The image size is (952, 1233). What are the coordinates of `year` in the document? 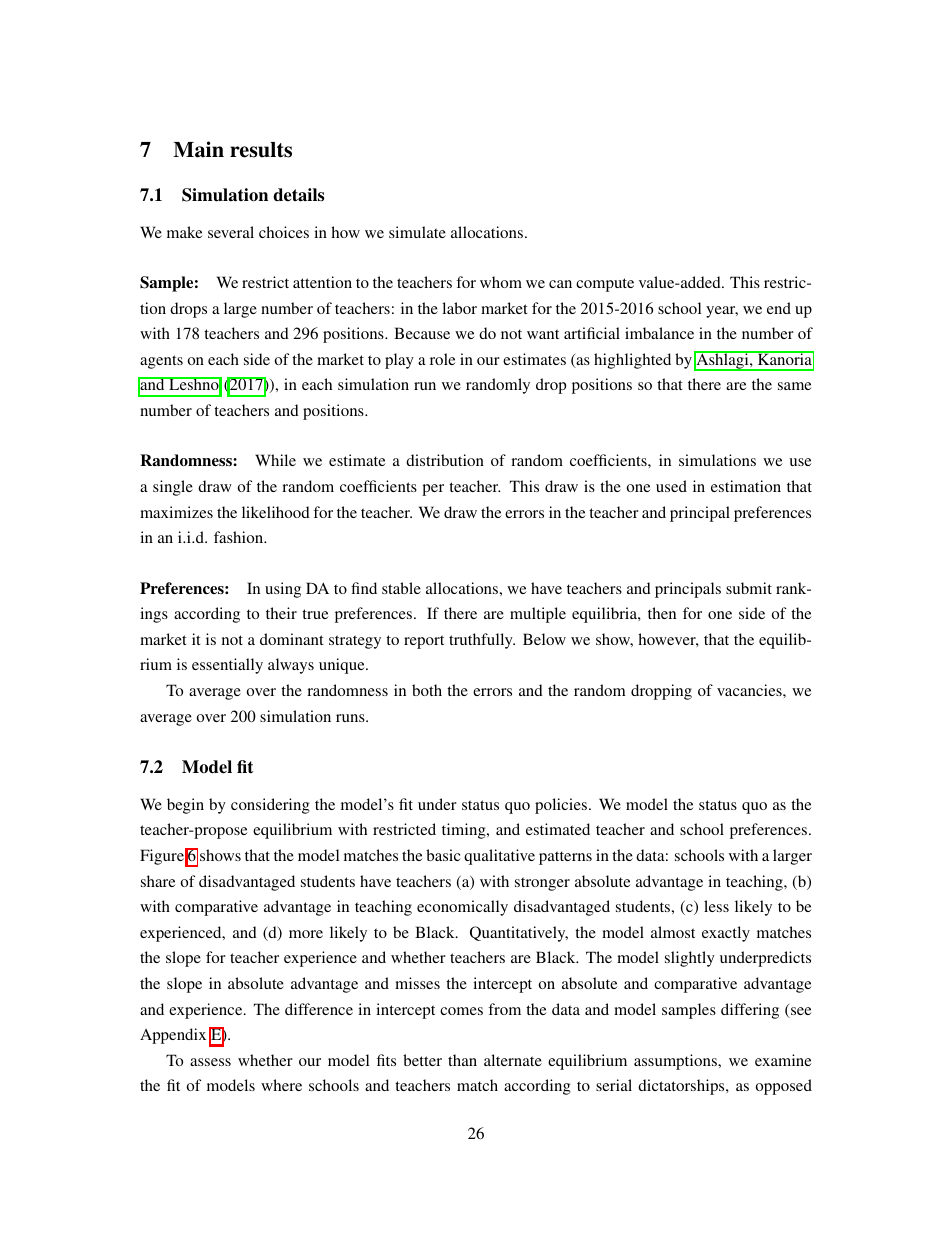 It's located at (722, 312).
